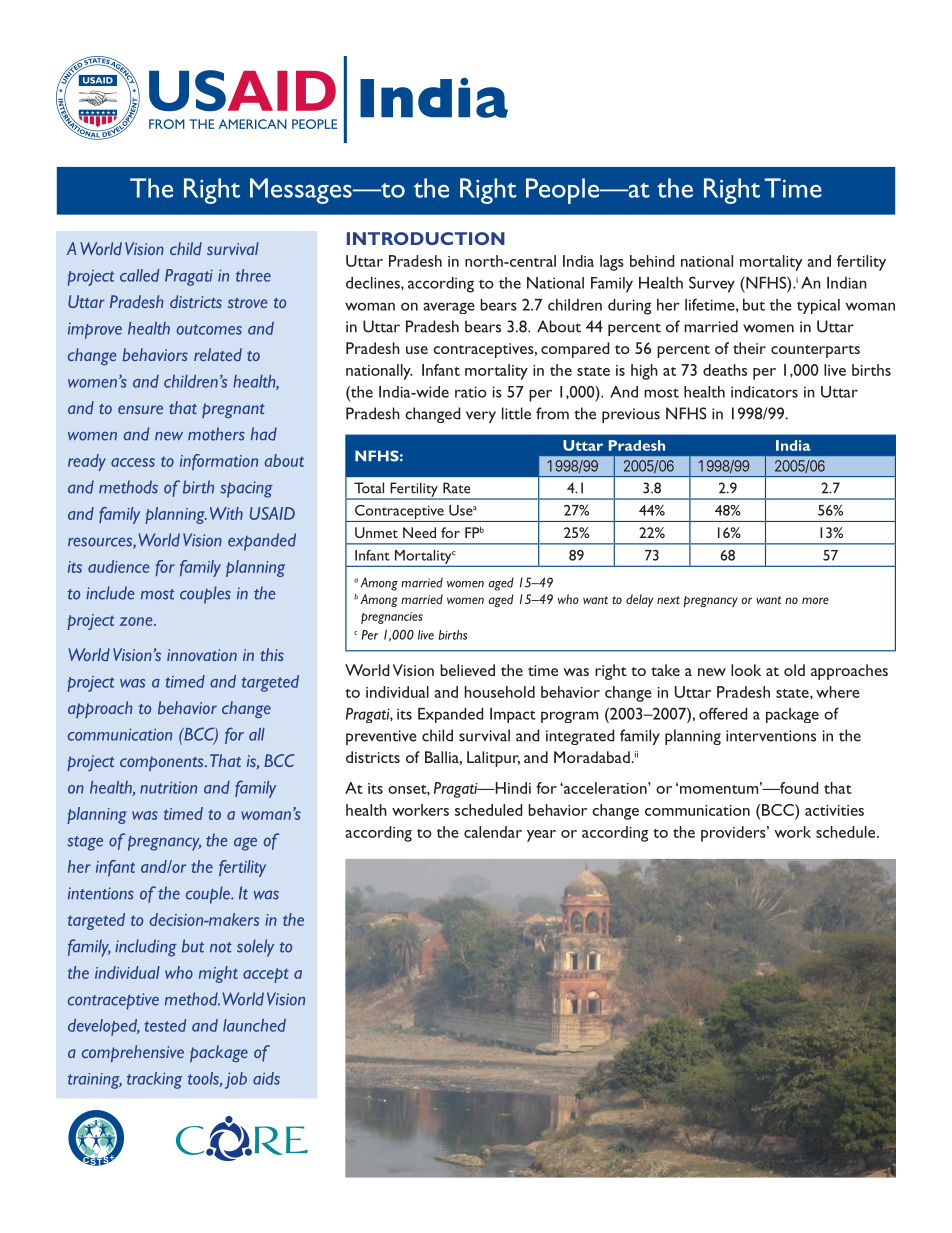 The width and height of the image is (952, 1233). Describe the element at coordinates (815, 600) in the image. I see `more` at that location.
